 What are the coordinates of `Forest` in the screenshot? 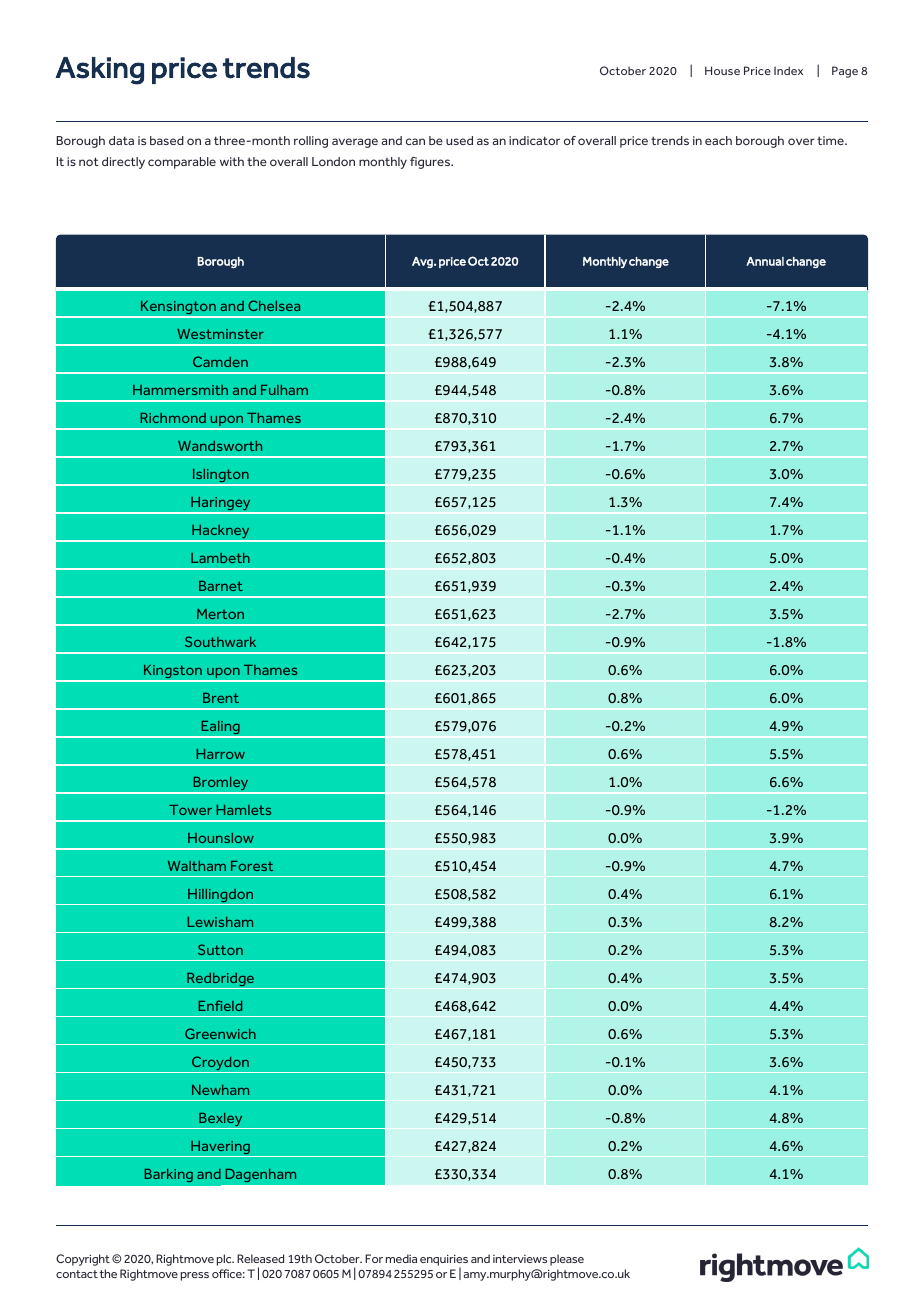 It's located at (252, 866).
